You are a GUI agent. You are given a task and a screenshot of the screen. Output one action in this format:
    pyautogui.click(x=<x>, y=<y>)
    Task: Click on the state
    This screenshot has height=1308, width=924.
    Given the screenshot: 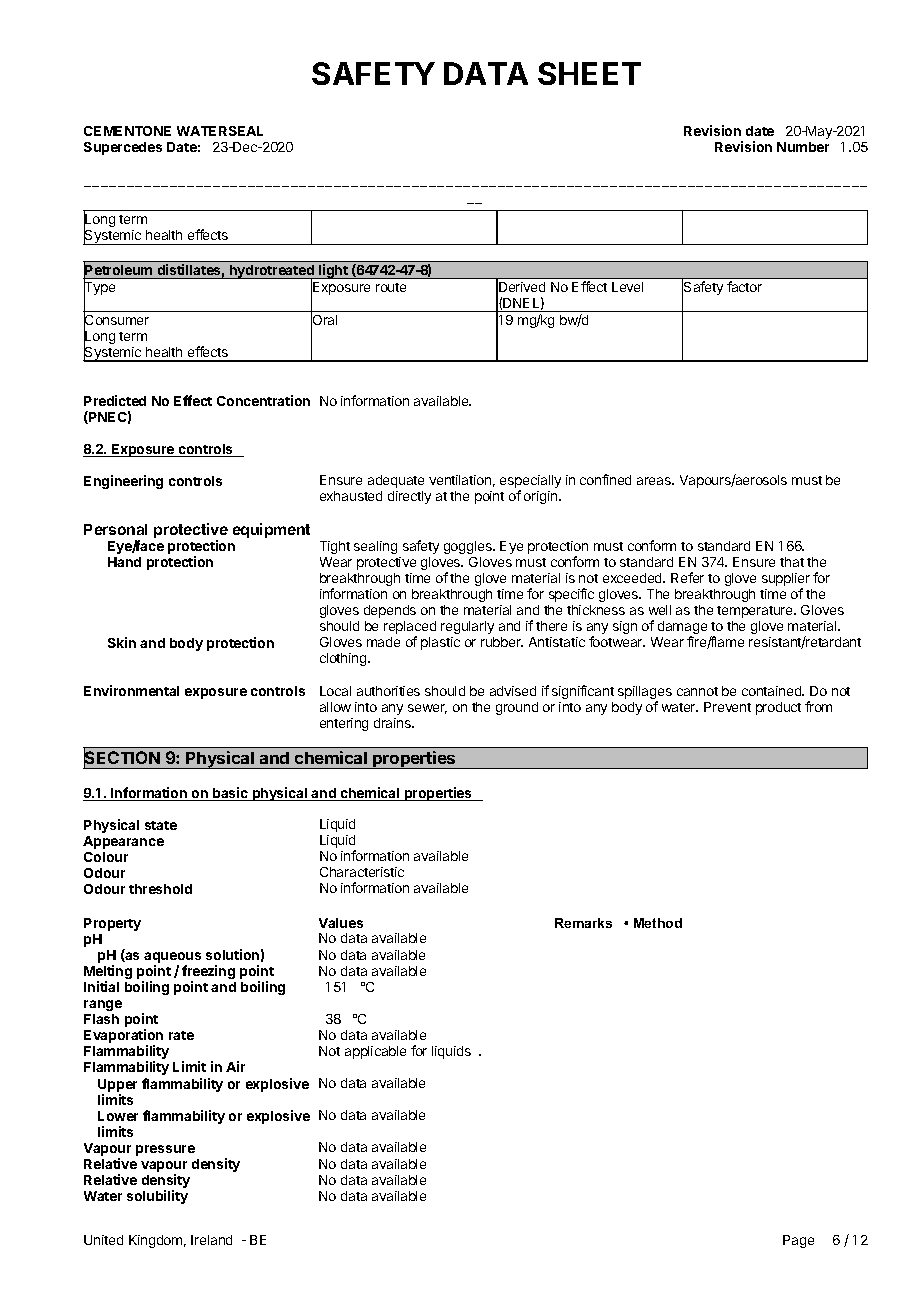 What is the action you would take?
    pyautogui.click(x=161, y=825)
